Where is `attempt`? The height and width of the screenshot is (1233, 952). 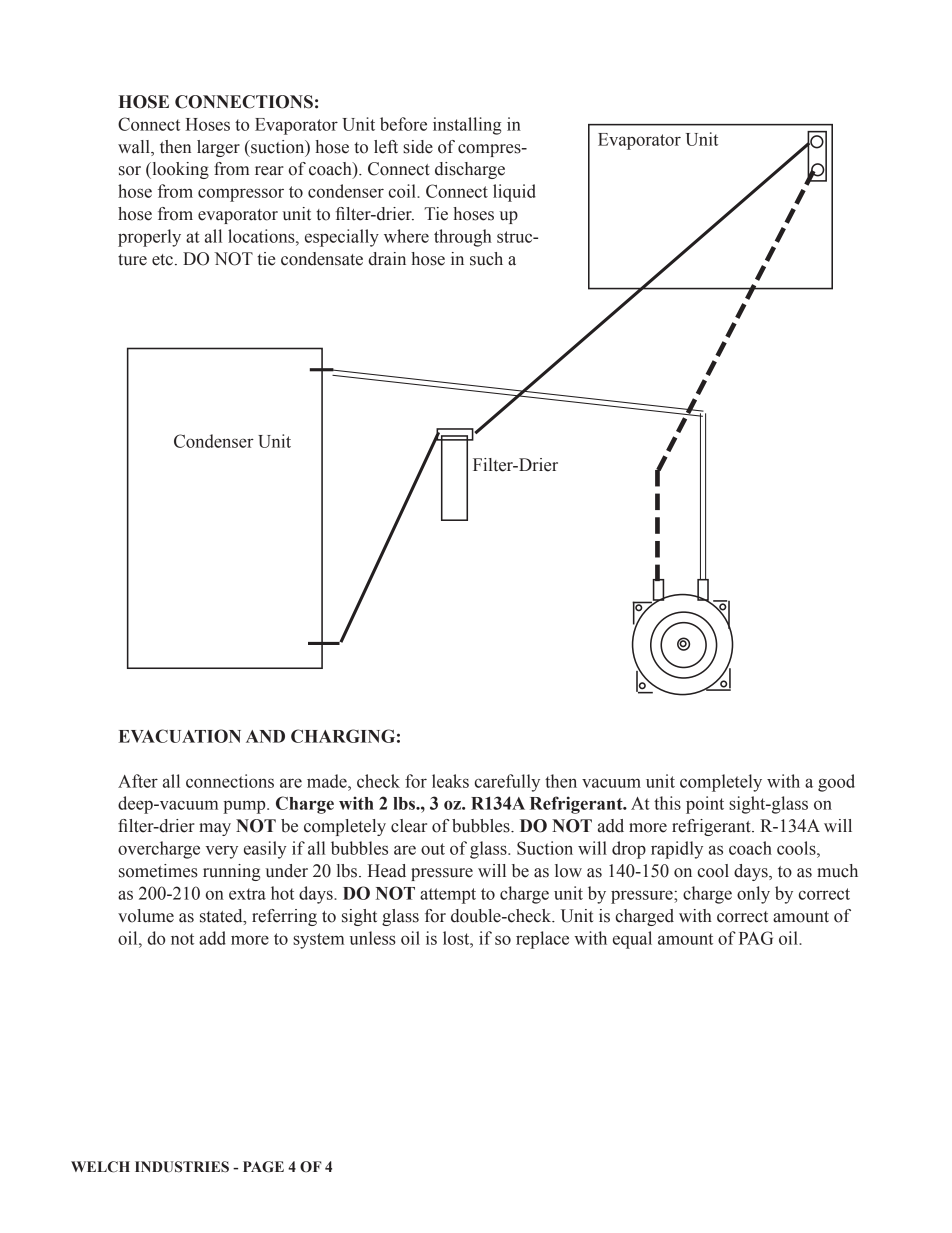 attempt is located at coordinates (448, 896).
